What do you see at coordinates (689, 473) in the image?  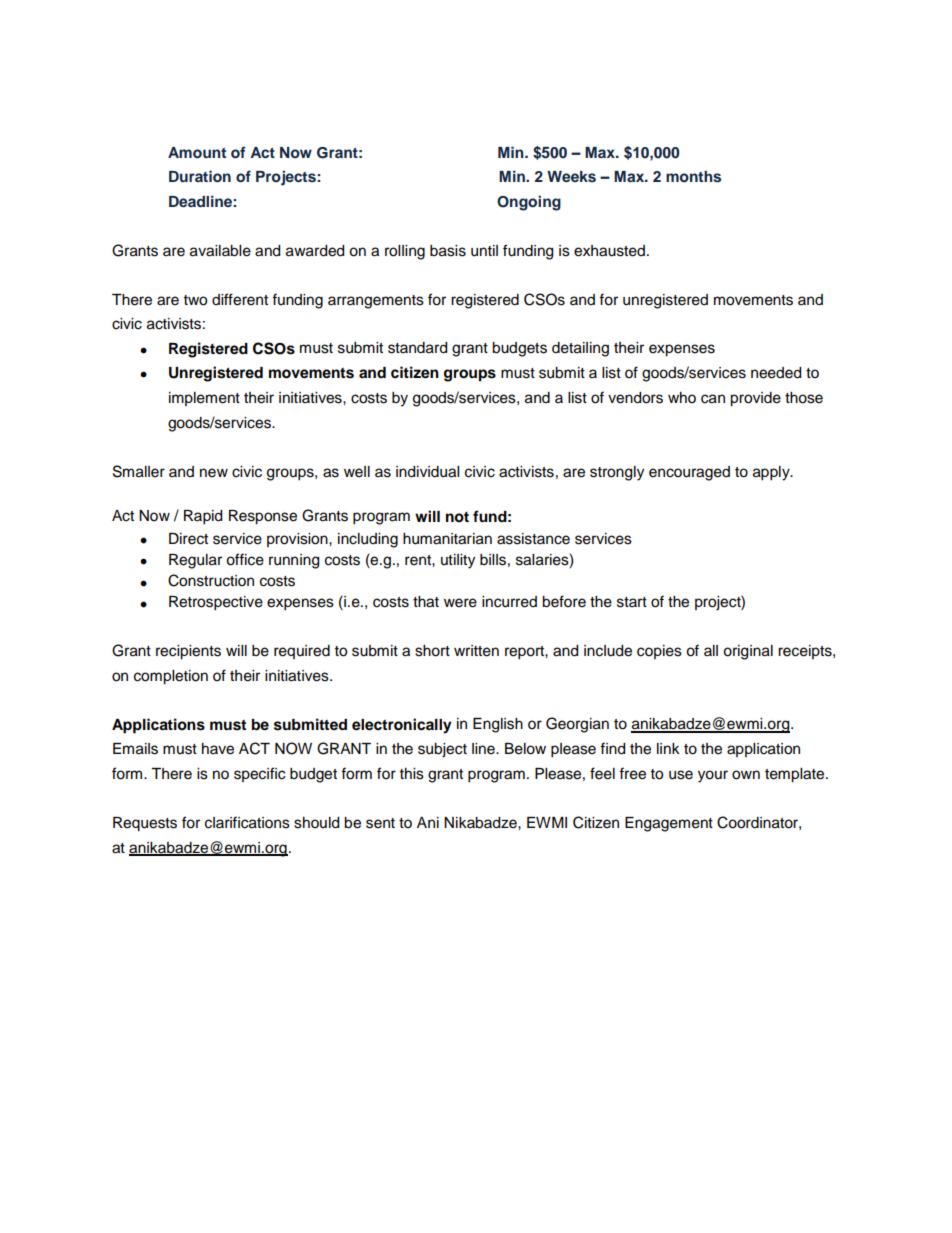 I see `encouraged` at bounding box center [689, 473].
